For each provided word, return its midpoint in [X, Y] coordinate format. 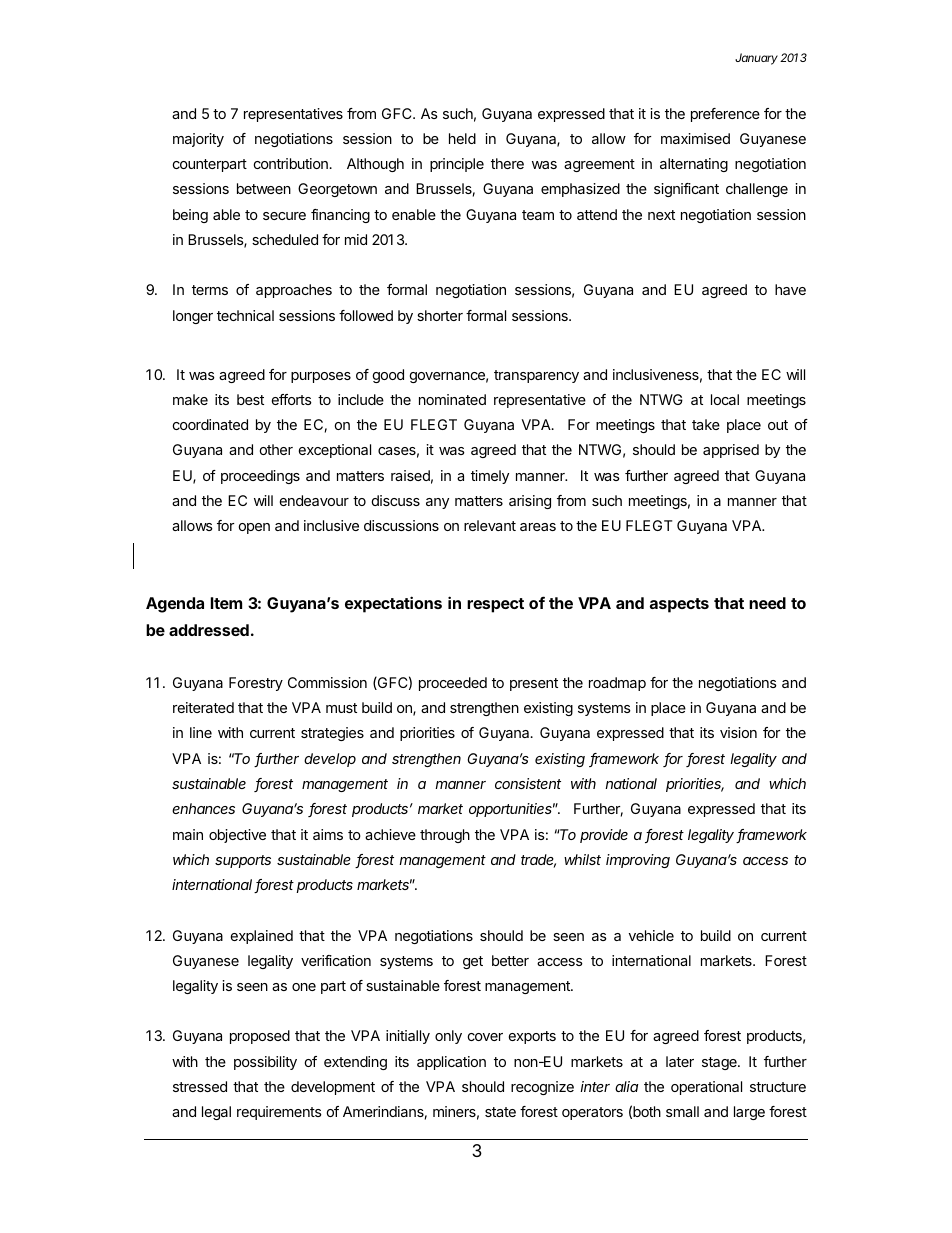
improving [638, 861]
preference [725, 115]
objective [237, 836]
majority [198, 140]
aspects [679, 605]
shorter [440, 315]
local [725, 399]
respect [495, 605]
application [451, 1063]
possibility [265, 1063]
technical [245, 315]
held [462, 138]
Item [226, 603]
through [445, 836]
